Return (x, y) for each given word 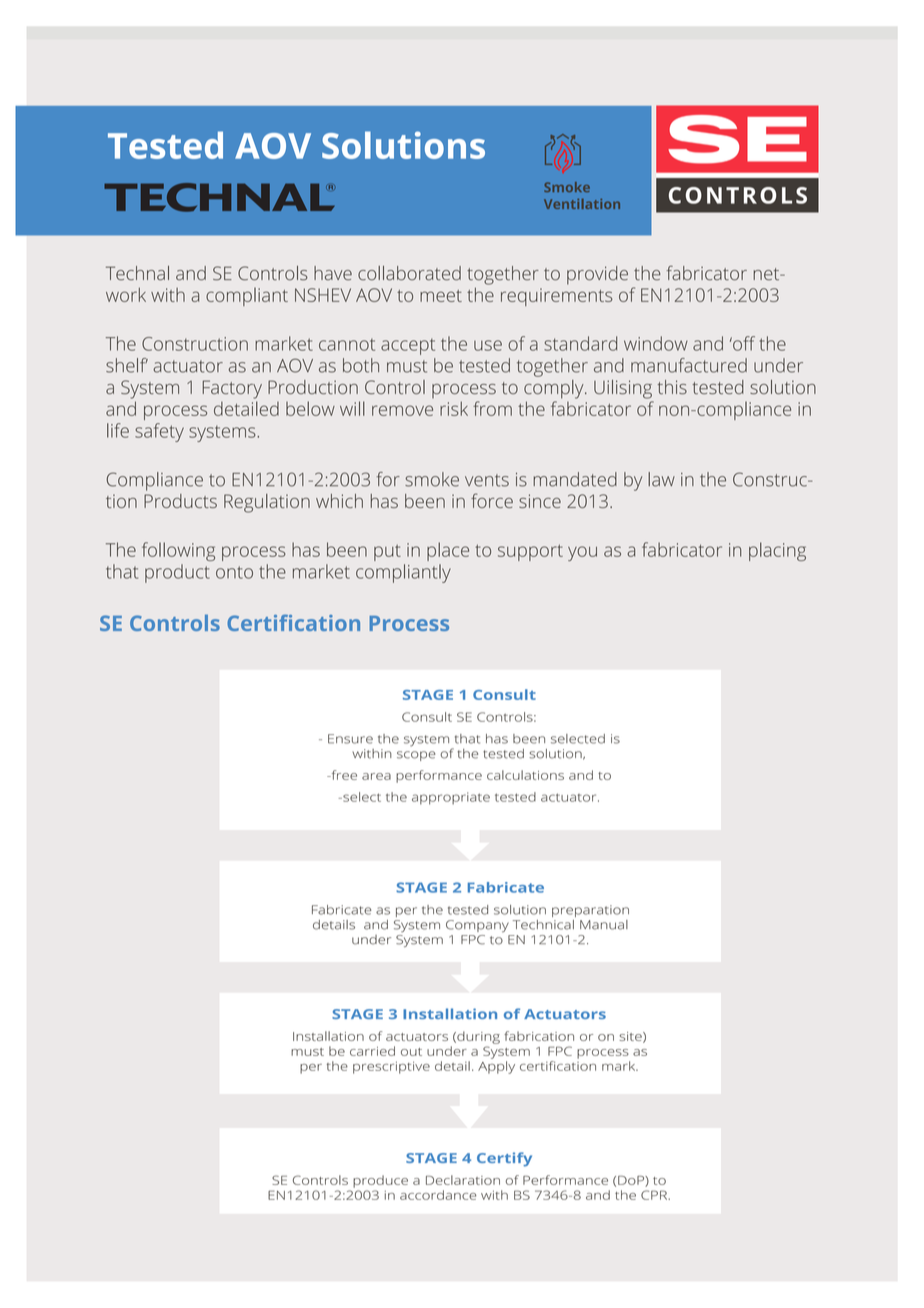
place (448, 551)
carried (372, 1051)
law (661, 479)
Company (477, 926)
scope (416, 756)
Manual (604, 925)
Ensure (350, 739)
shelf (127, 365)
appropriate (451, 798)
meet (441, 296)
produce (380, 1181)
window (656, 343)
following (178, 551)
